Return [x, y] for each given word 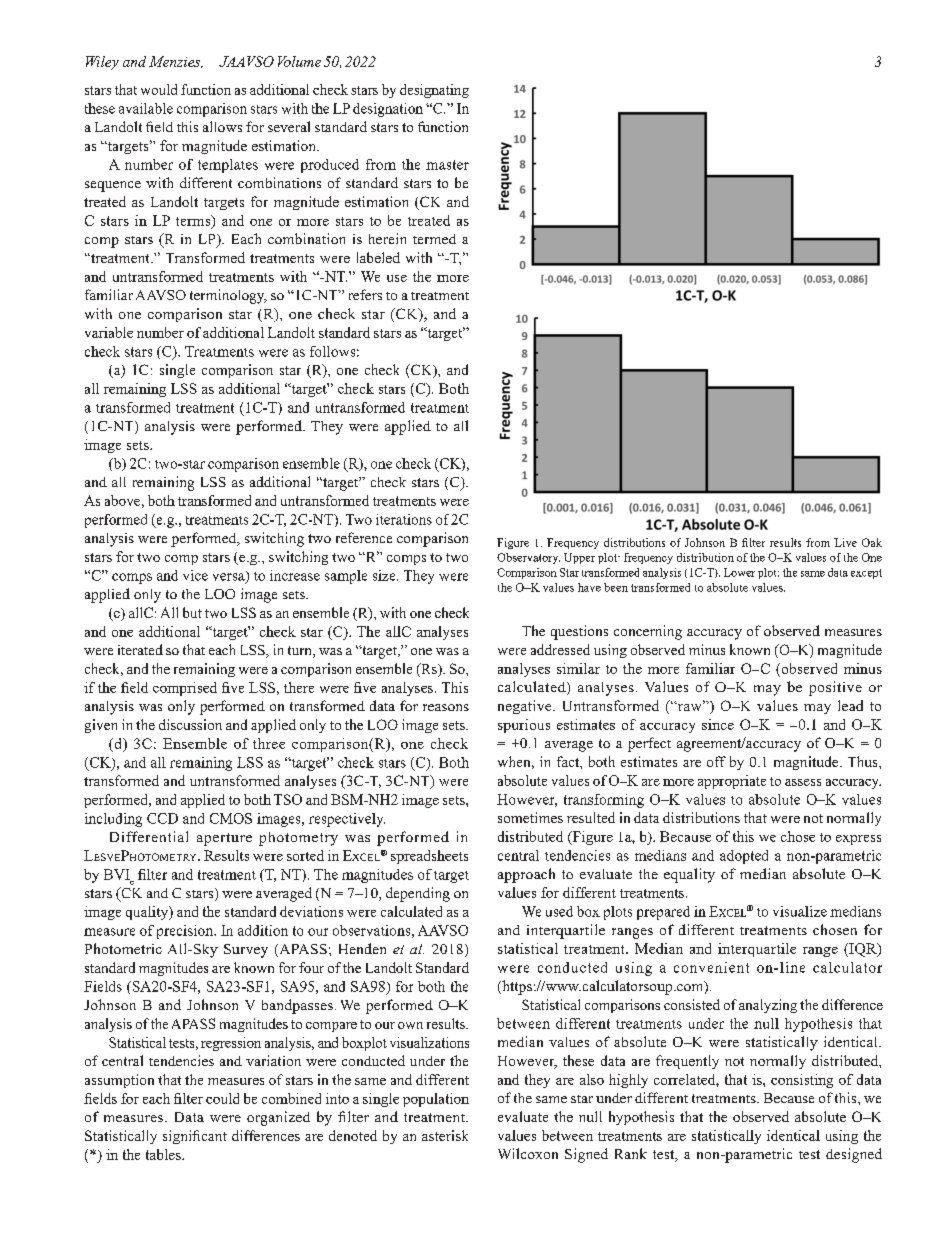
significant [195, 1137]
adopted [744, 857]
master [447, 165]
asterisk [445, 1135]
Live [845, 542]
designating [434, 91]
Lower [739, 572]
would [159, 89]
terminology [228, 296]
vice [195, 575]
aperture [224, 839]
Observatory [528, 558]
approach [526, 875]
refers [365, 294]
